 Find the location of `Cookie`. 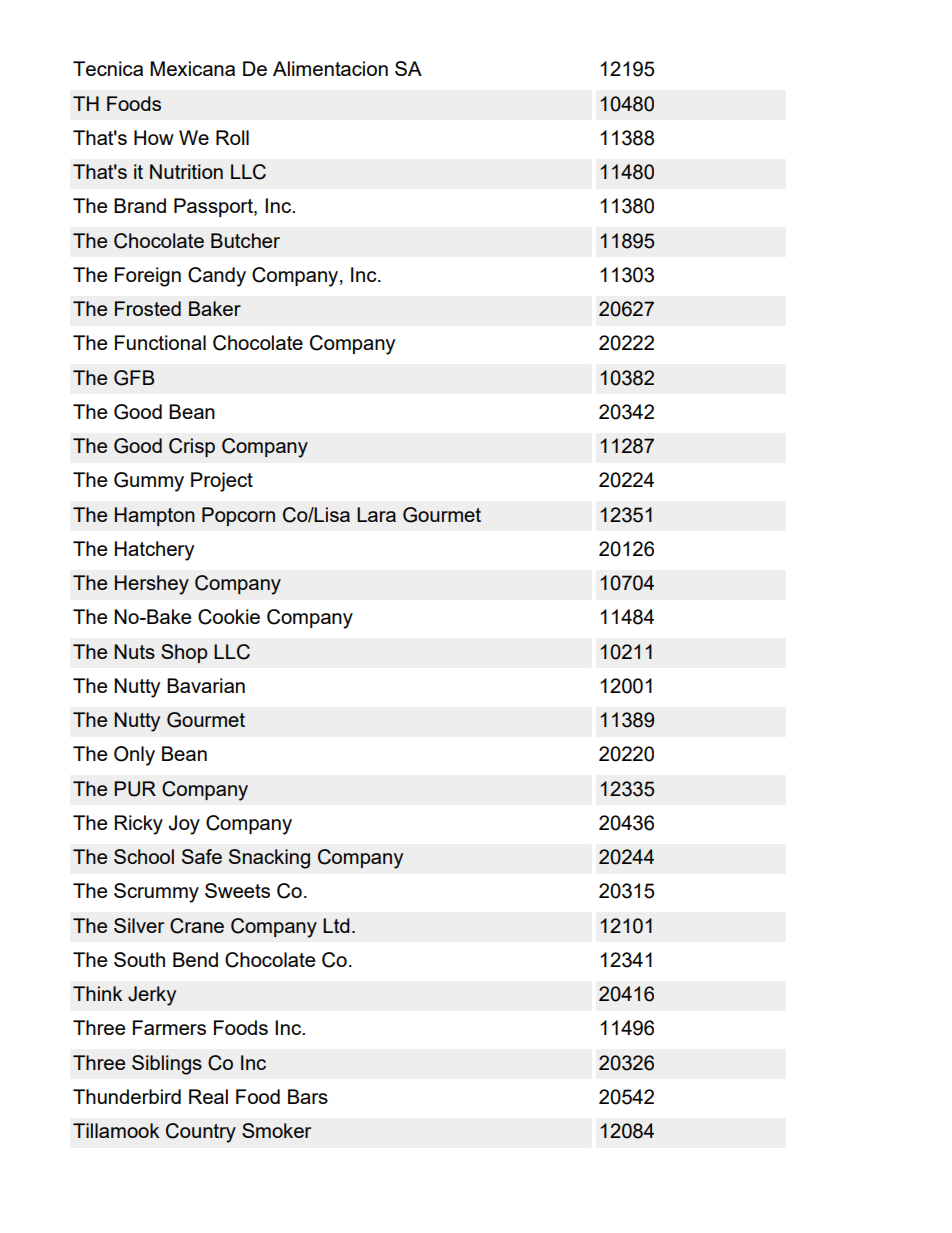

Cookie is located at coordinates (229, 617).
